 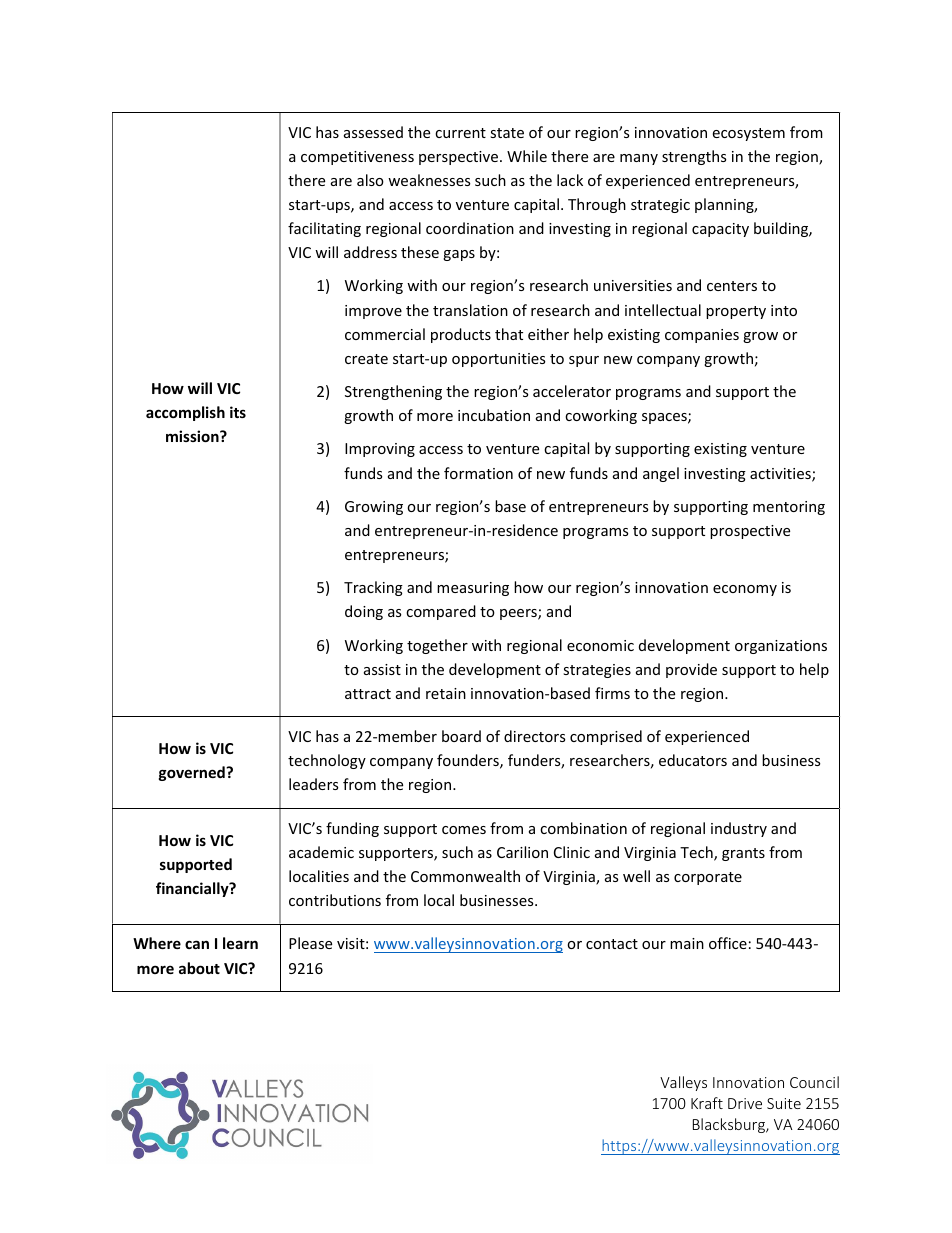 What do you see at coordinates (749, 134) in the screenshot?
I see `ecosystem` at bounding box center [749, 134].
